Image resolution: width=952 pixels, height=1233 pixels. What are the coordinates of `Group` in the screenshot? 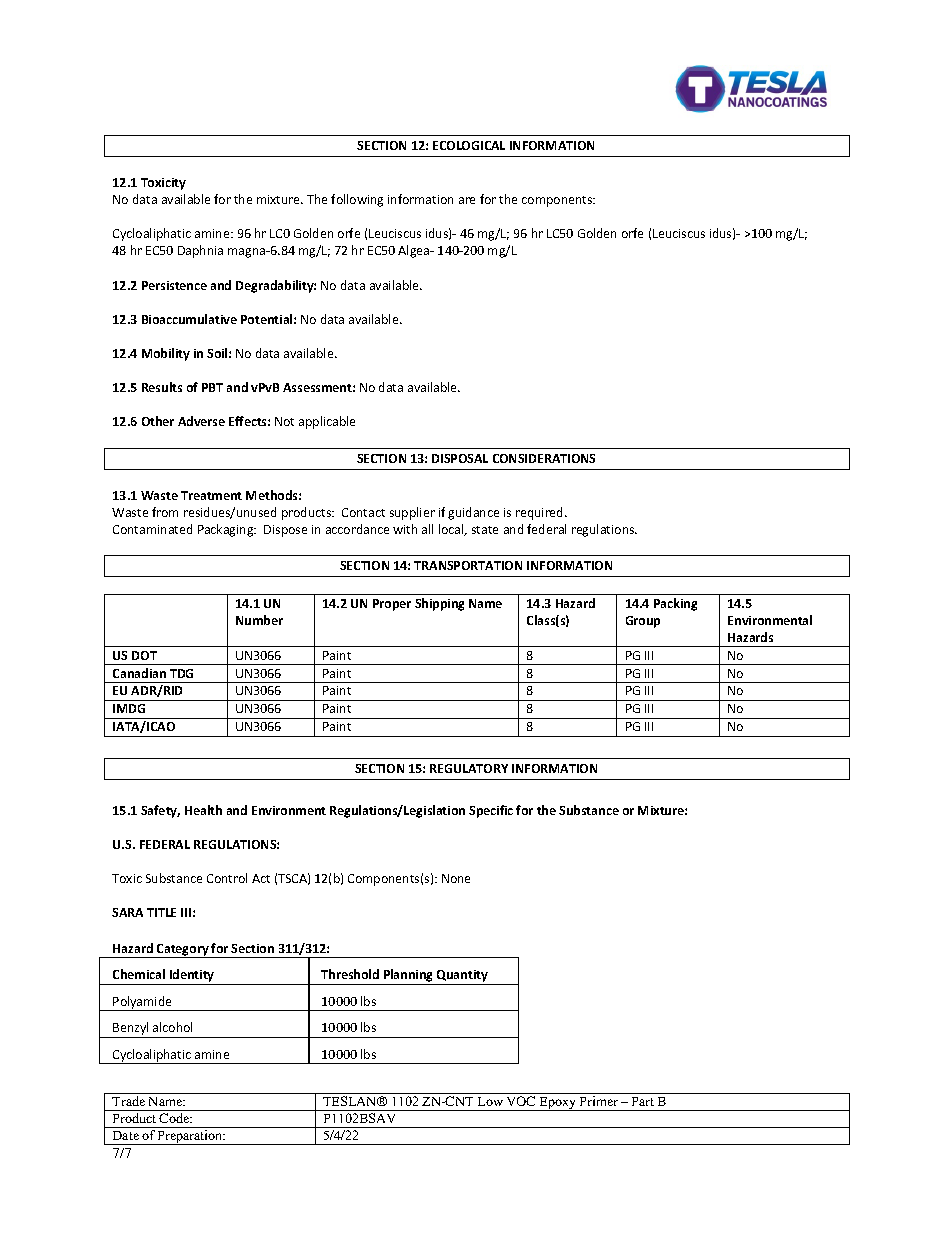 It's located at (643, 622).
